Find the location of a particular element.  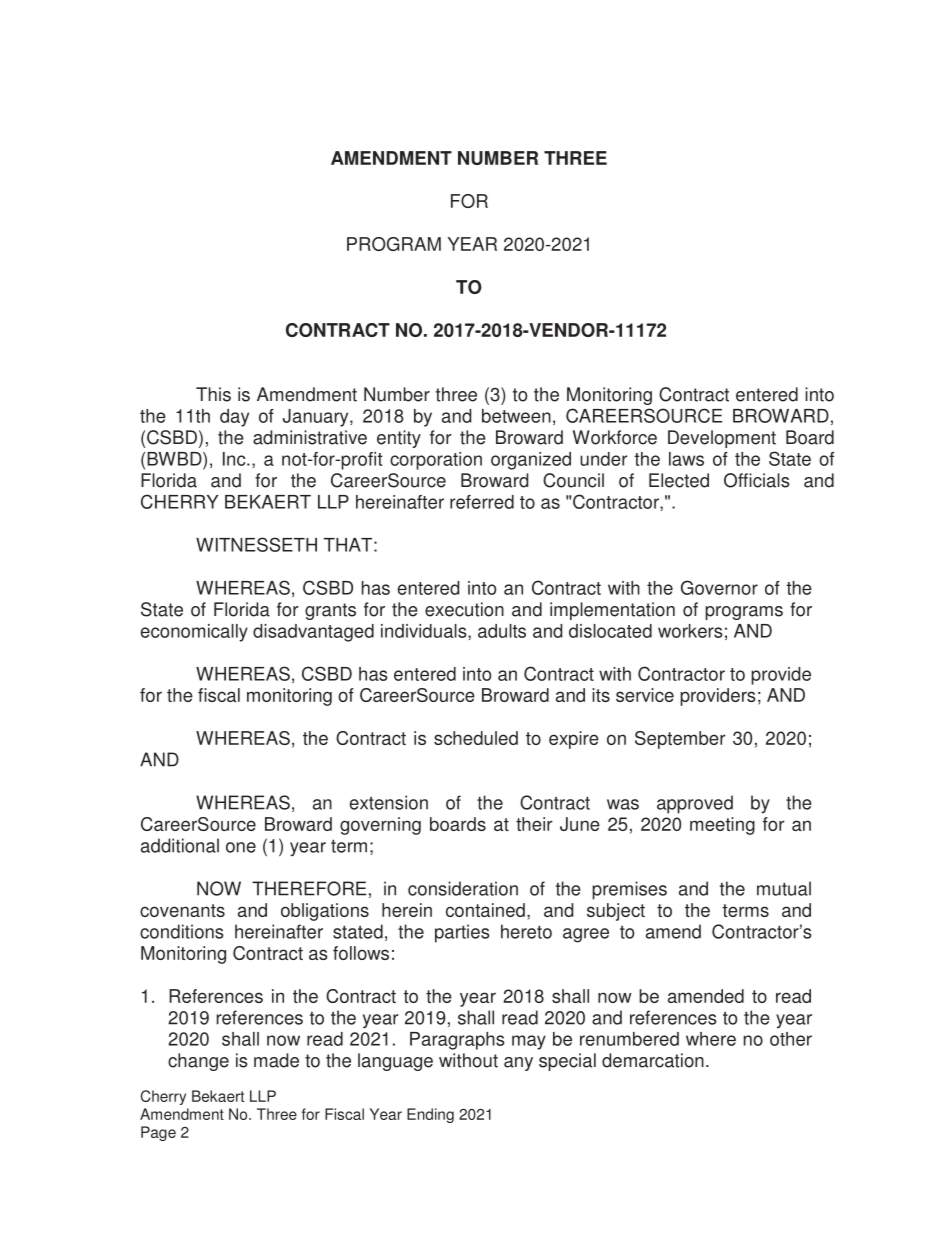

workers is located at coordinates (690, 631).
